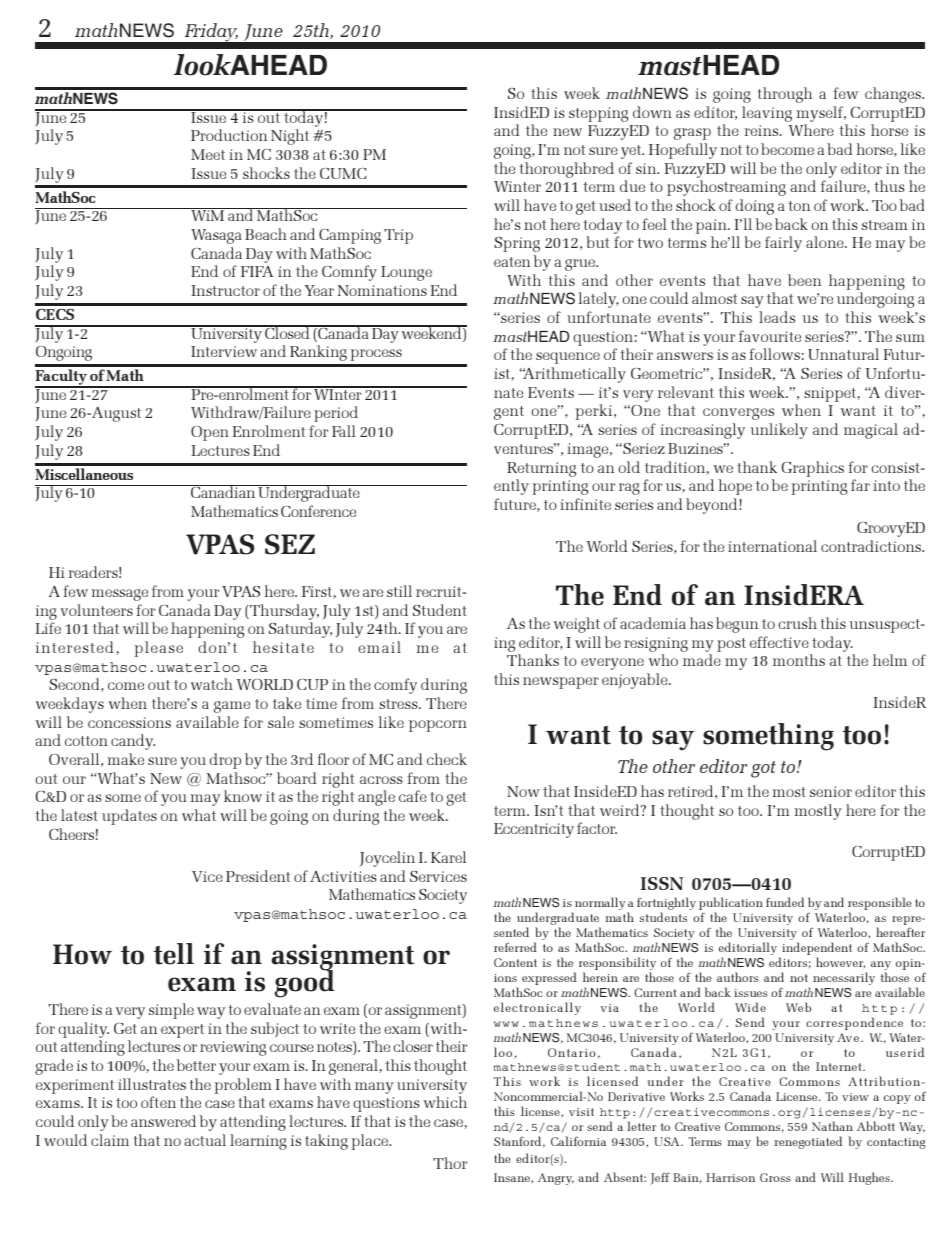 The image size is (952, 1233). Describe the element at coordinates (598, 114) in the screenshot. I see `stepping` at that location.
